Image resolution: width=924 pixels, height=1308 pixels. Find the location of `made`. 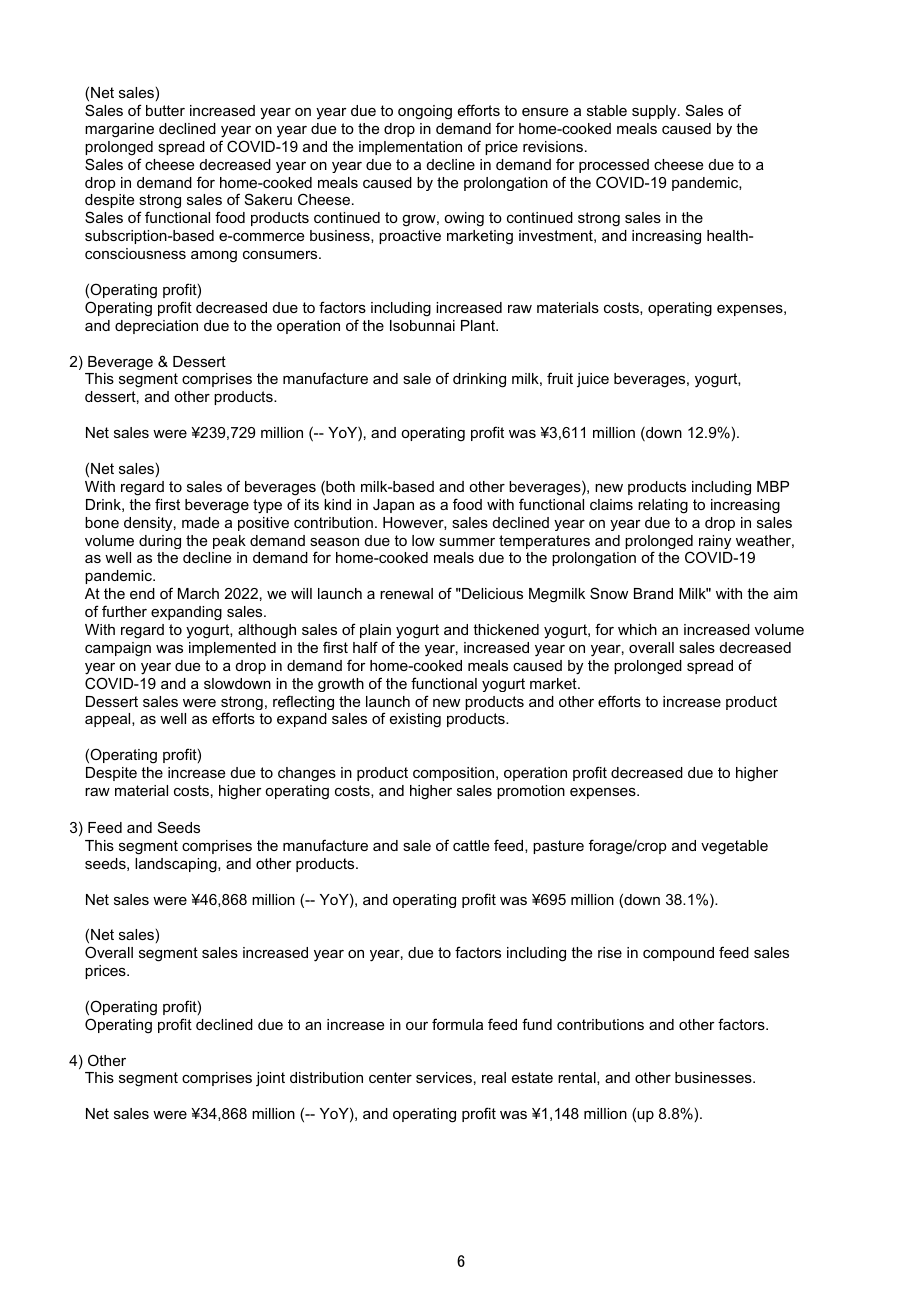

made is located at coordinates (200, 522).
